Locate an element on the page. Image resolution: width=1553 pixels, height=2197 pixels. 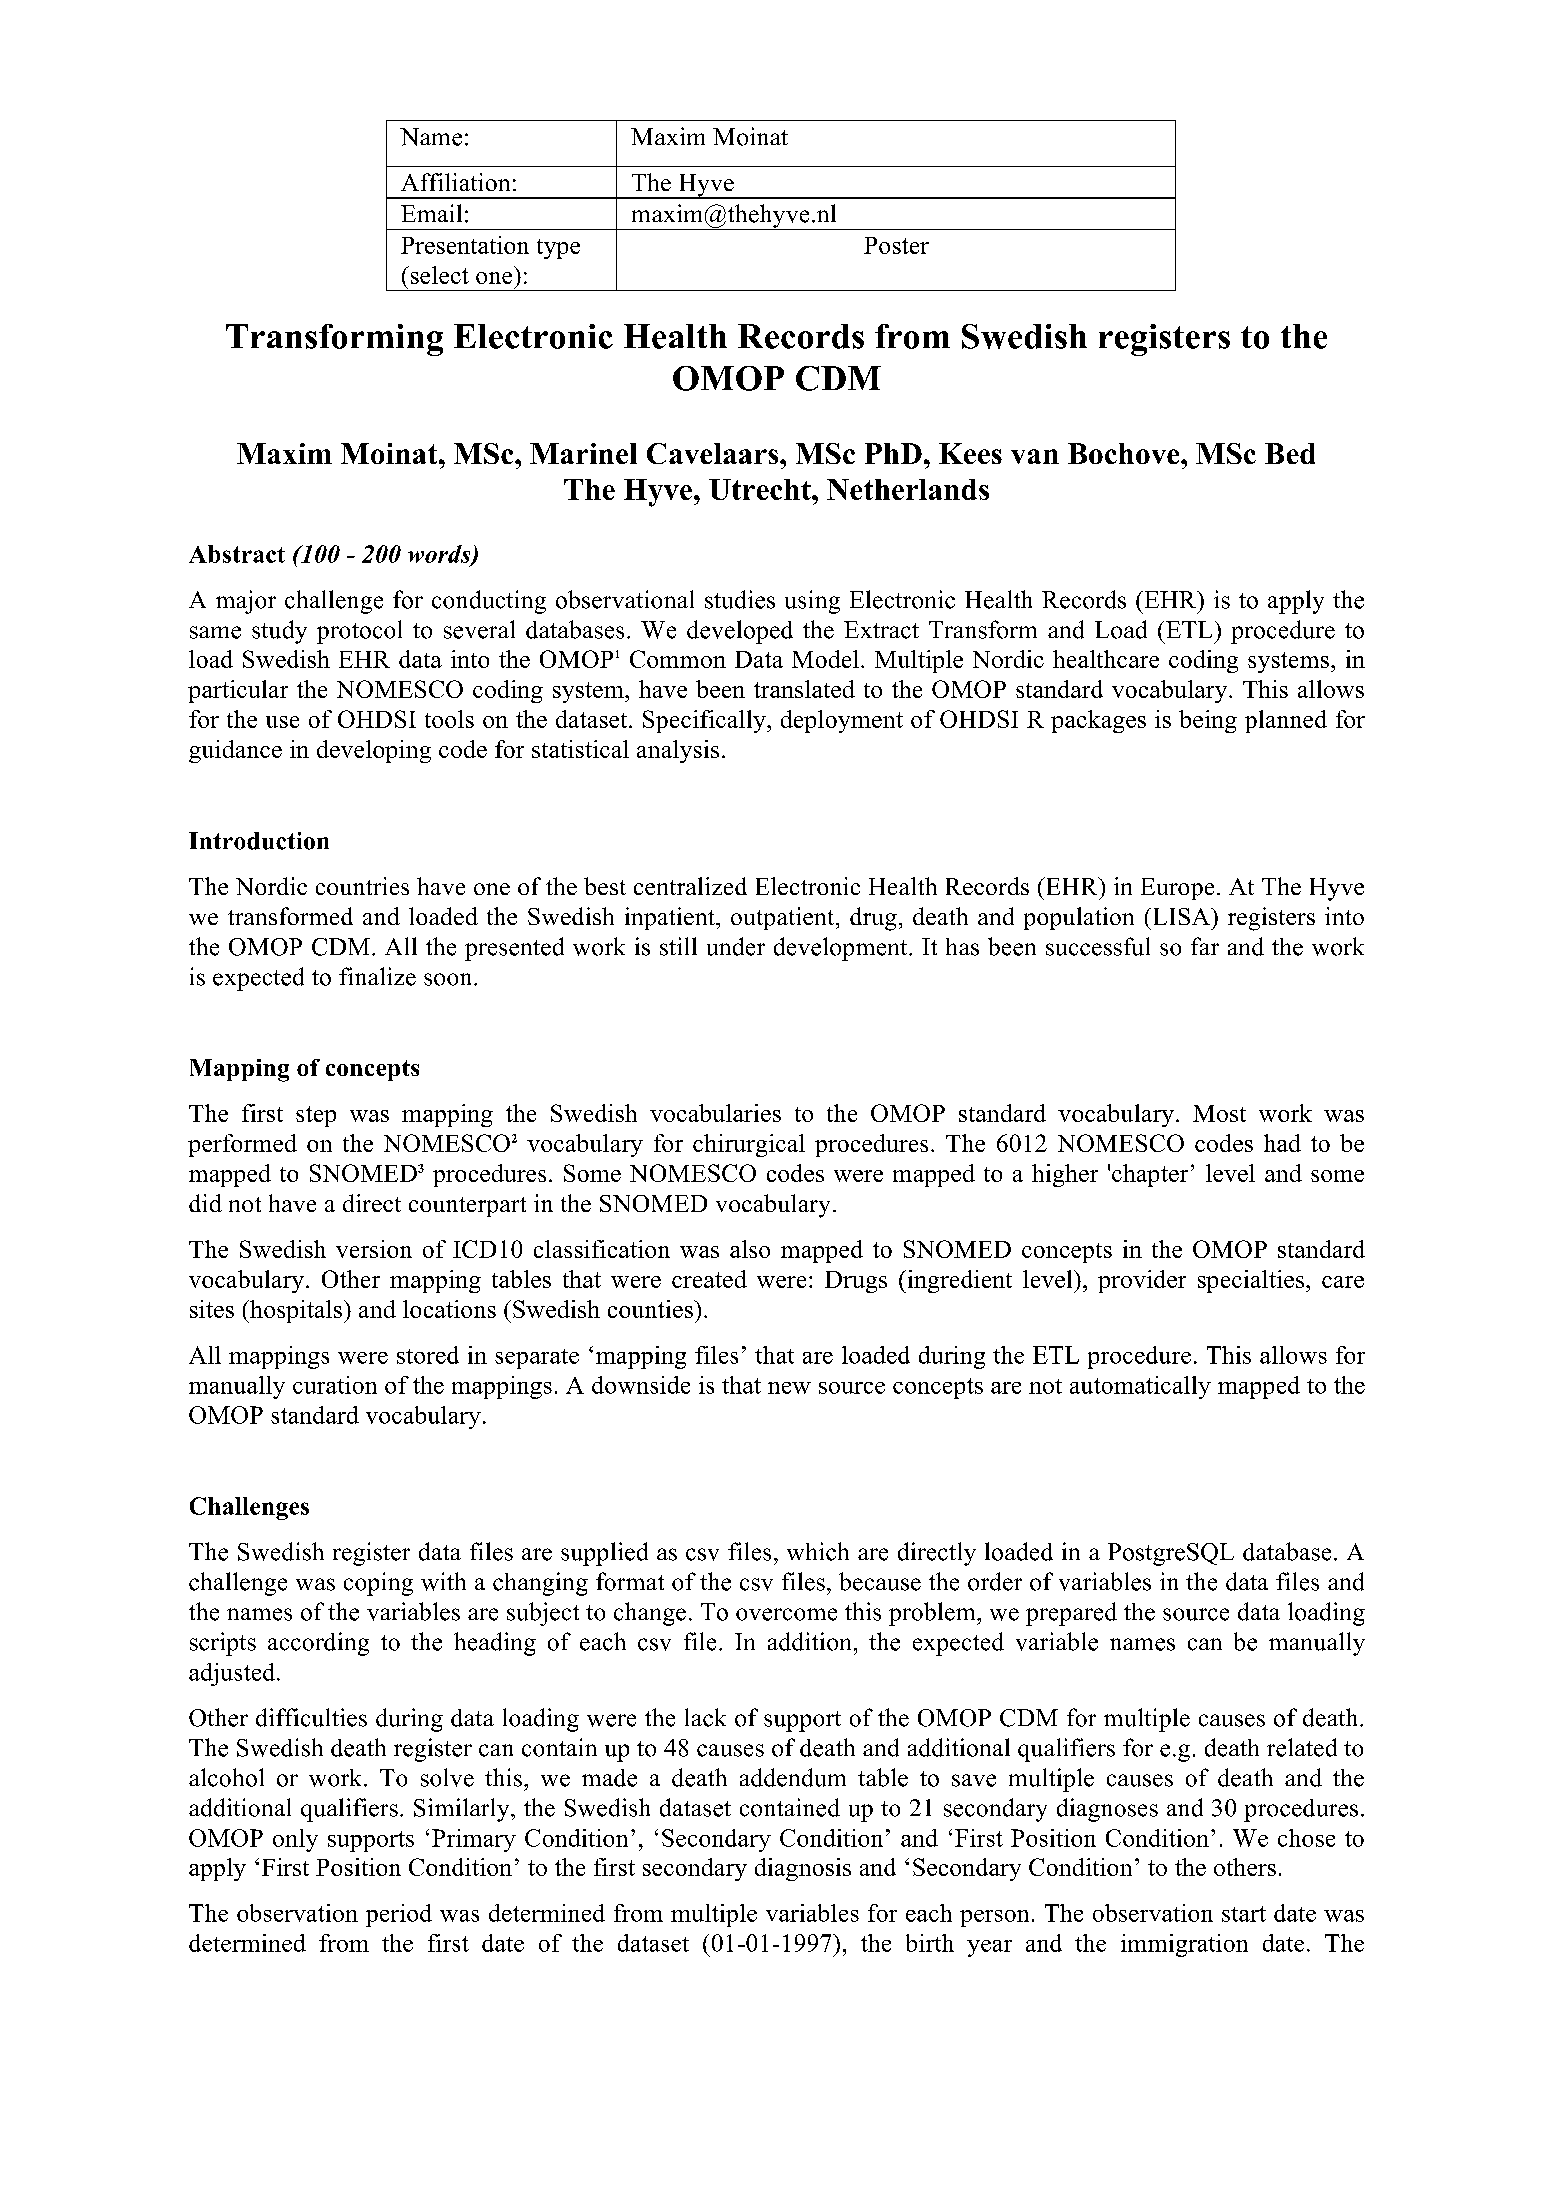
Poster is located at coordinates (896, 245).
